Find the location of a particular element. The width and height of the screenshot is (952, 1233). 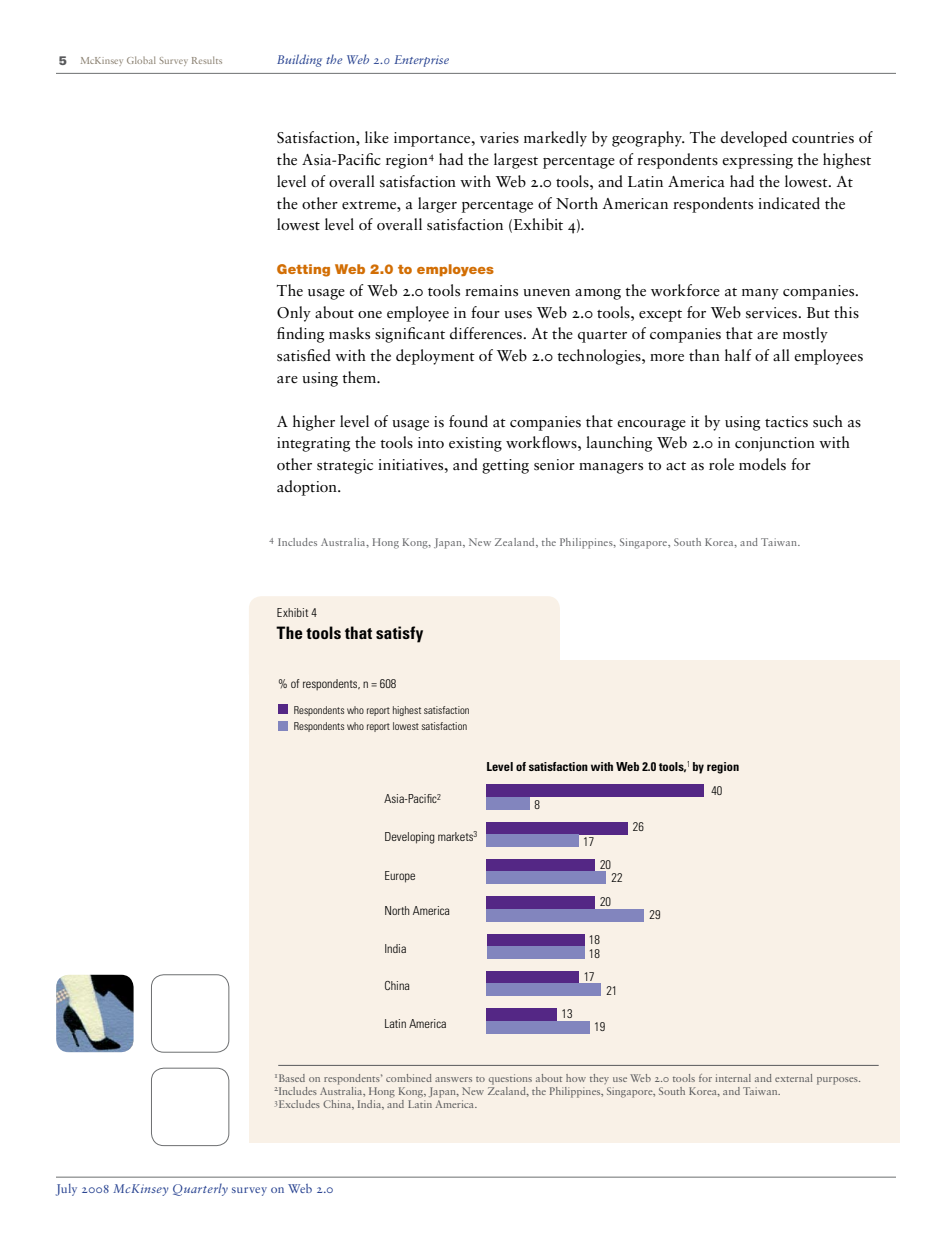

many is located at coordinates (760, 294).
